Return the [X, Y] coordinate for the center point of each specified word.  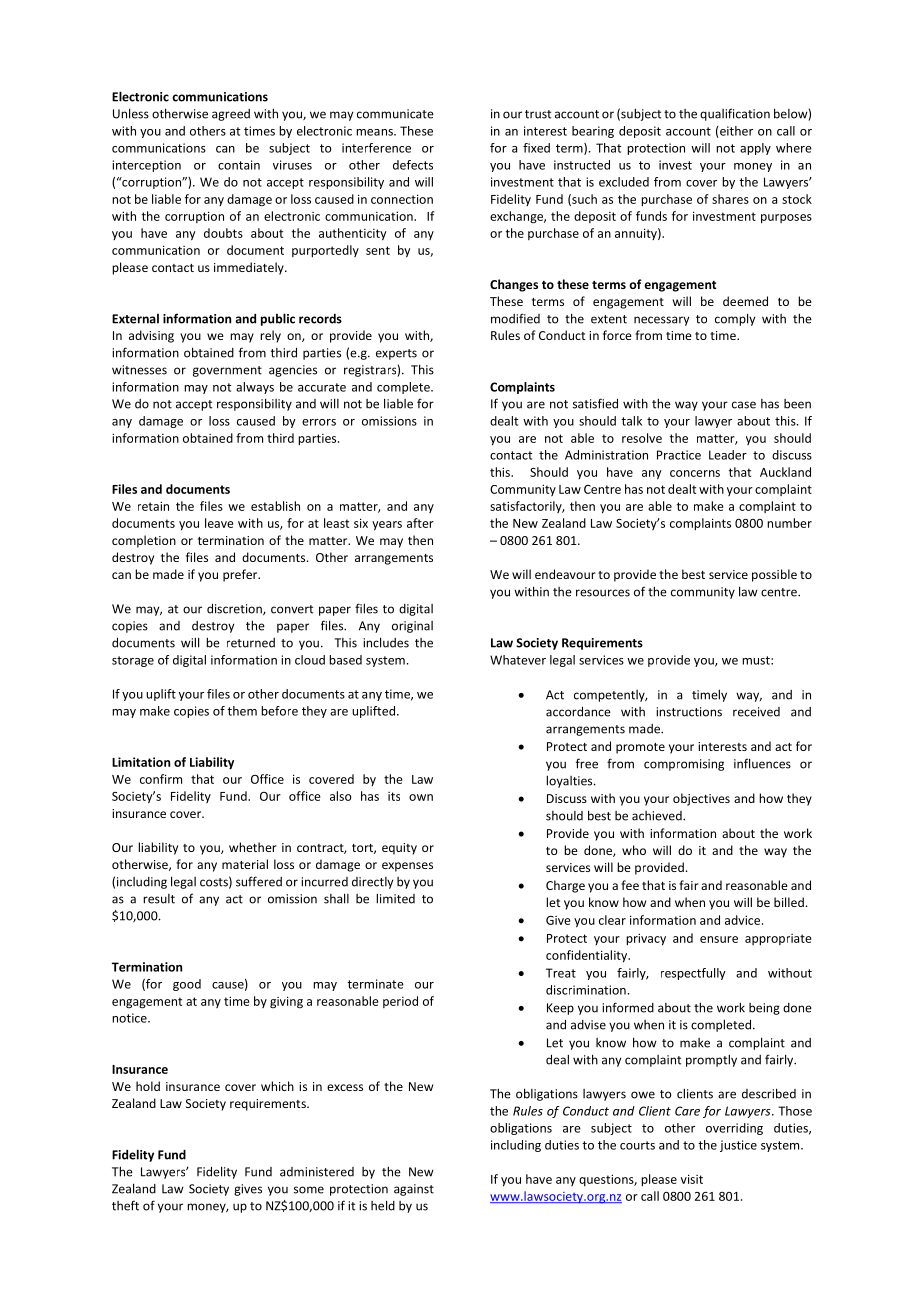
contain [239, 165]
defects [413, 165]
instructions [689, 712]
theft [125, 1205]
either [735, 132]
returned [251, 643]
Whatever [518, 660]
